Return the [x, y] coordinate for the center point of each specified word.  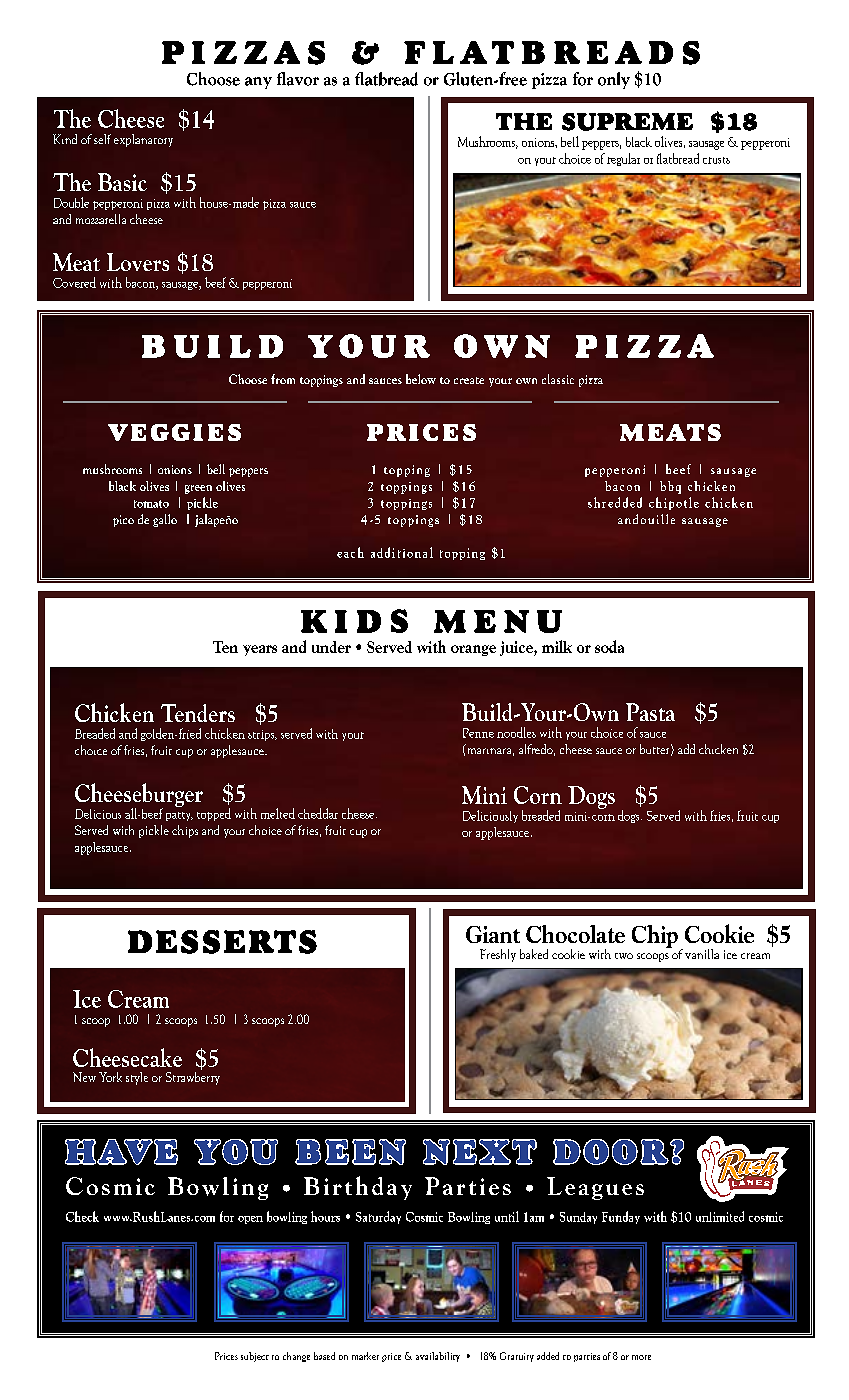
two [624, 956]
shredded [615, 502]
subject [255, 1357]
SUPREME [627, 122]
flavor [298, 79]
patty [179, 816]
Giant [493, 934]
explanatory [143, 140]
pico [123, 521]
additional [402, 552]
